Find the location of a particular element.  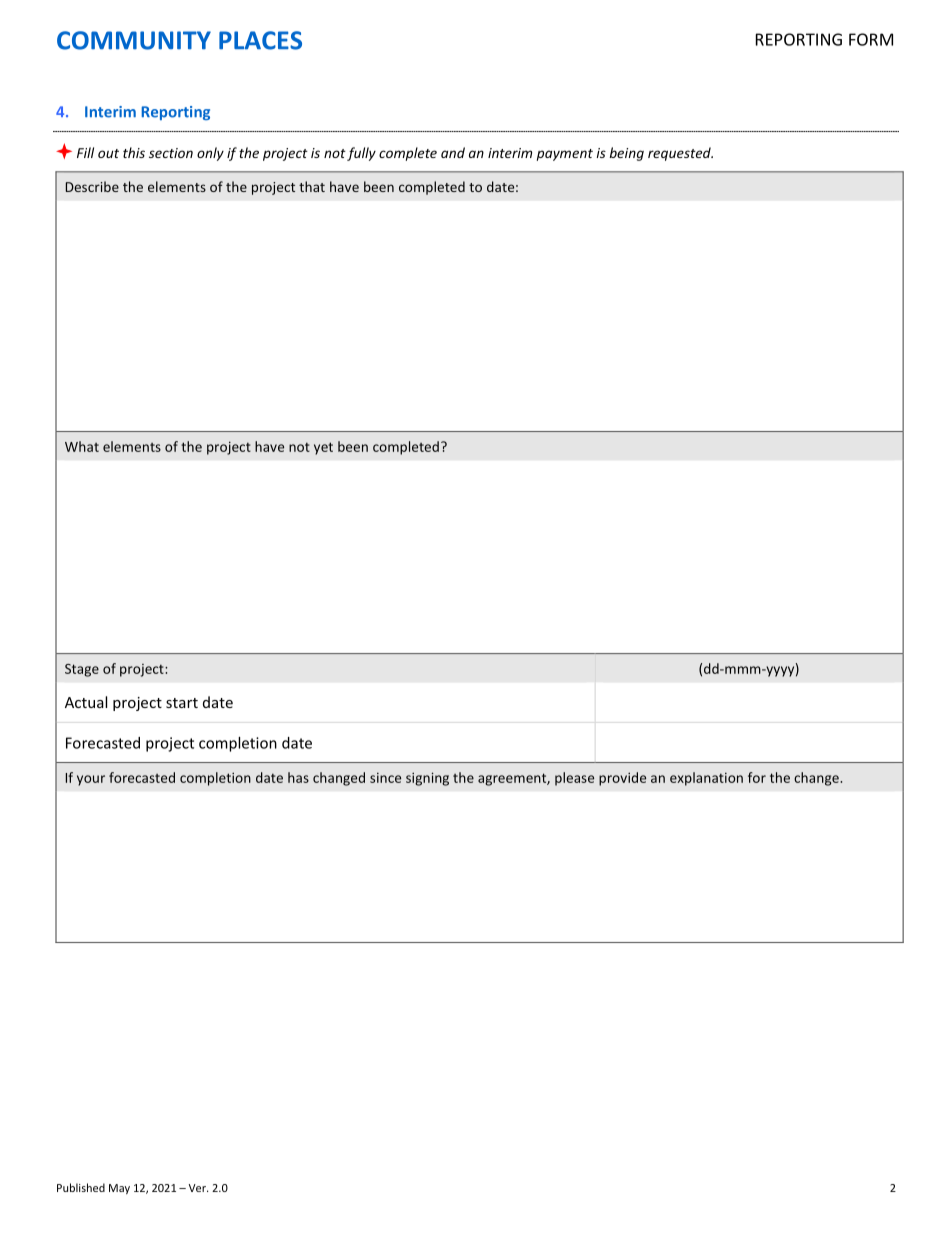

yet is located at coordinates (323, 448).
